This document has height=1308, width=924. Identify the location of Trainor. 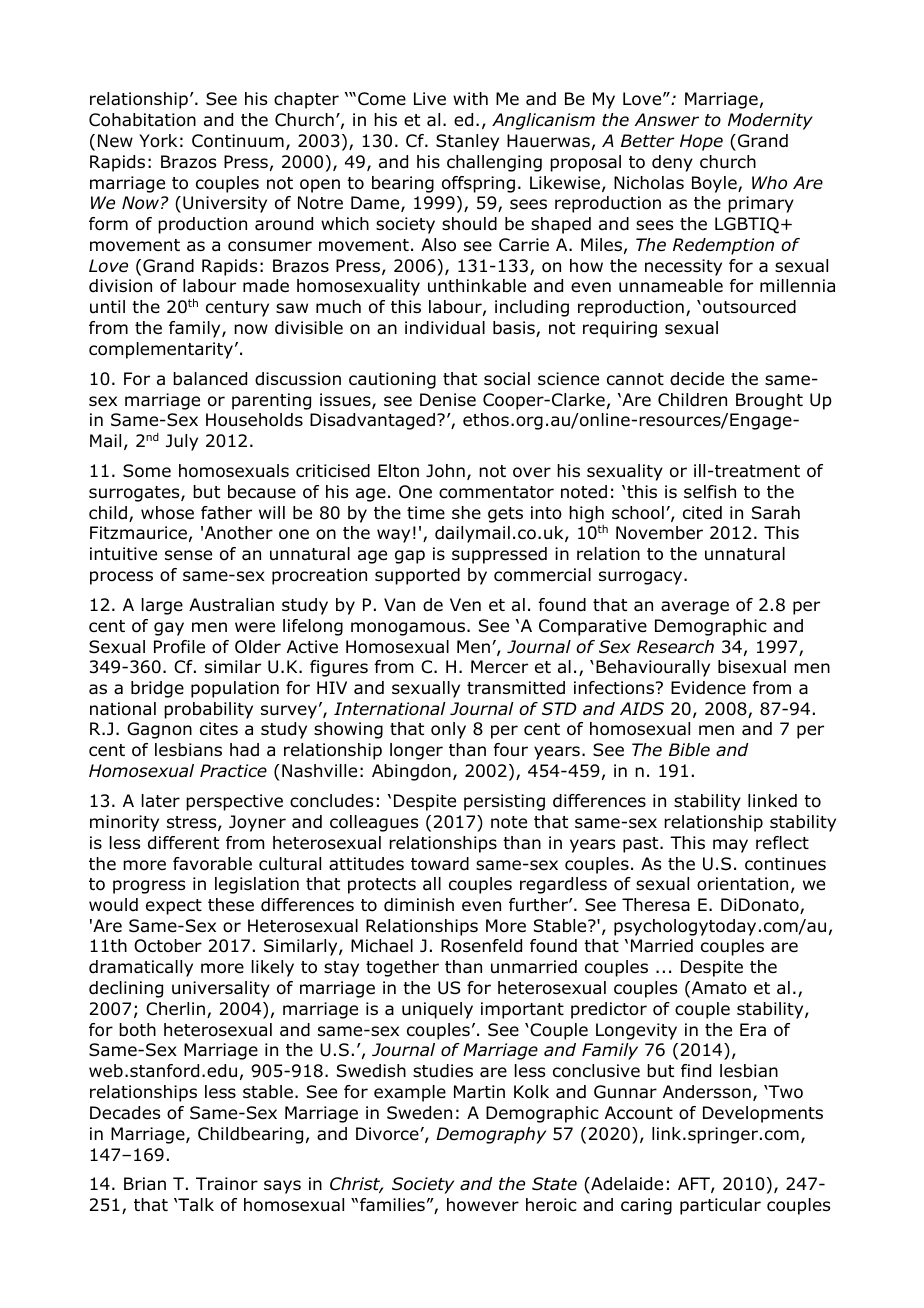
(227, 1184).
